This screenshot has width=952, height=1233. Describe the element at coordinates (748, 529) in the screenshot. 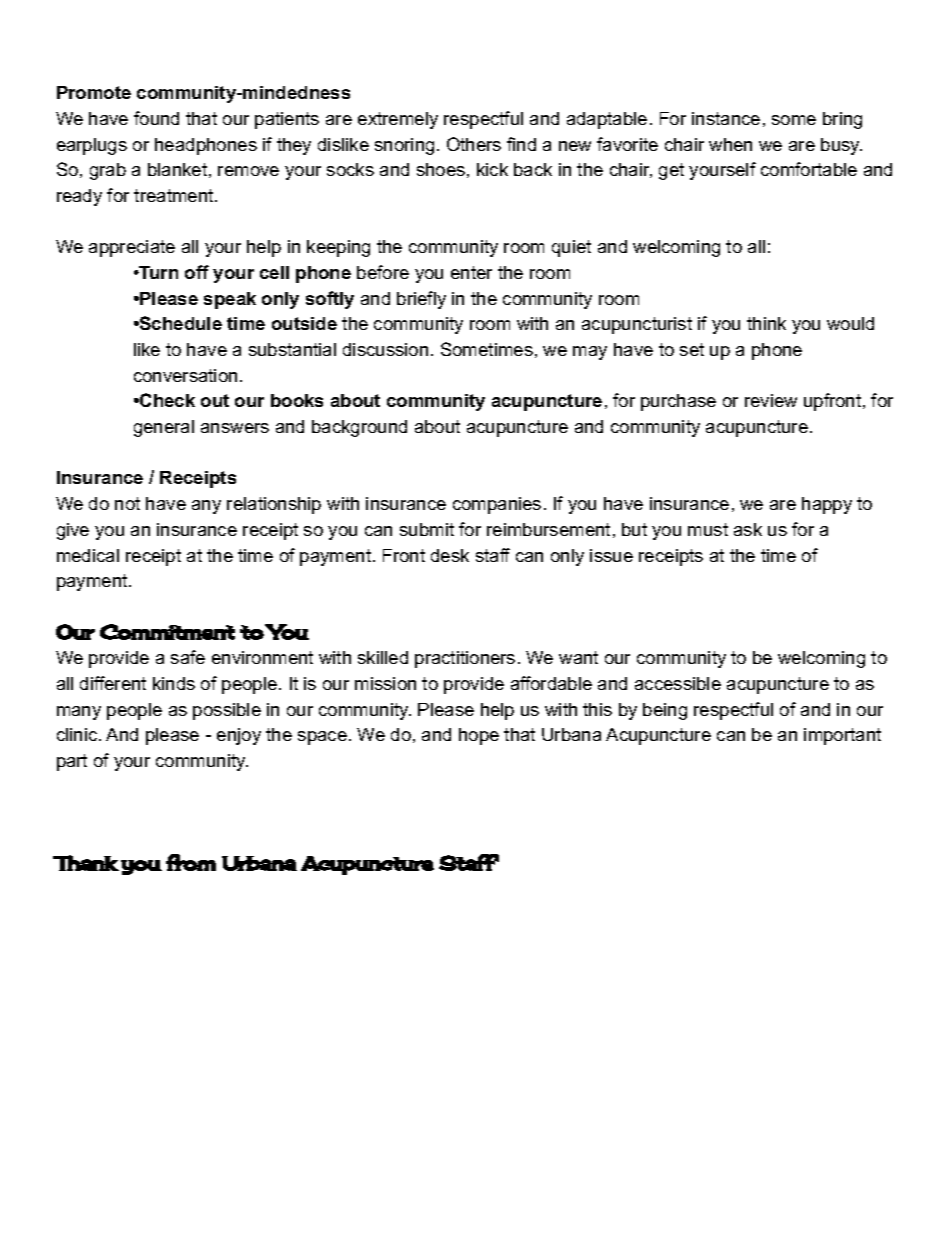

I see `ask` at that location.
